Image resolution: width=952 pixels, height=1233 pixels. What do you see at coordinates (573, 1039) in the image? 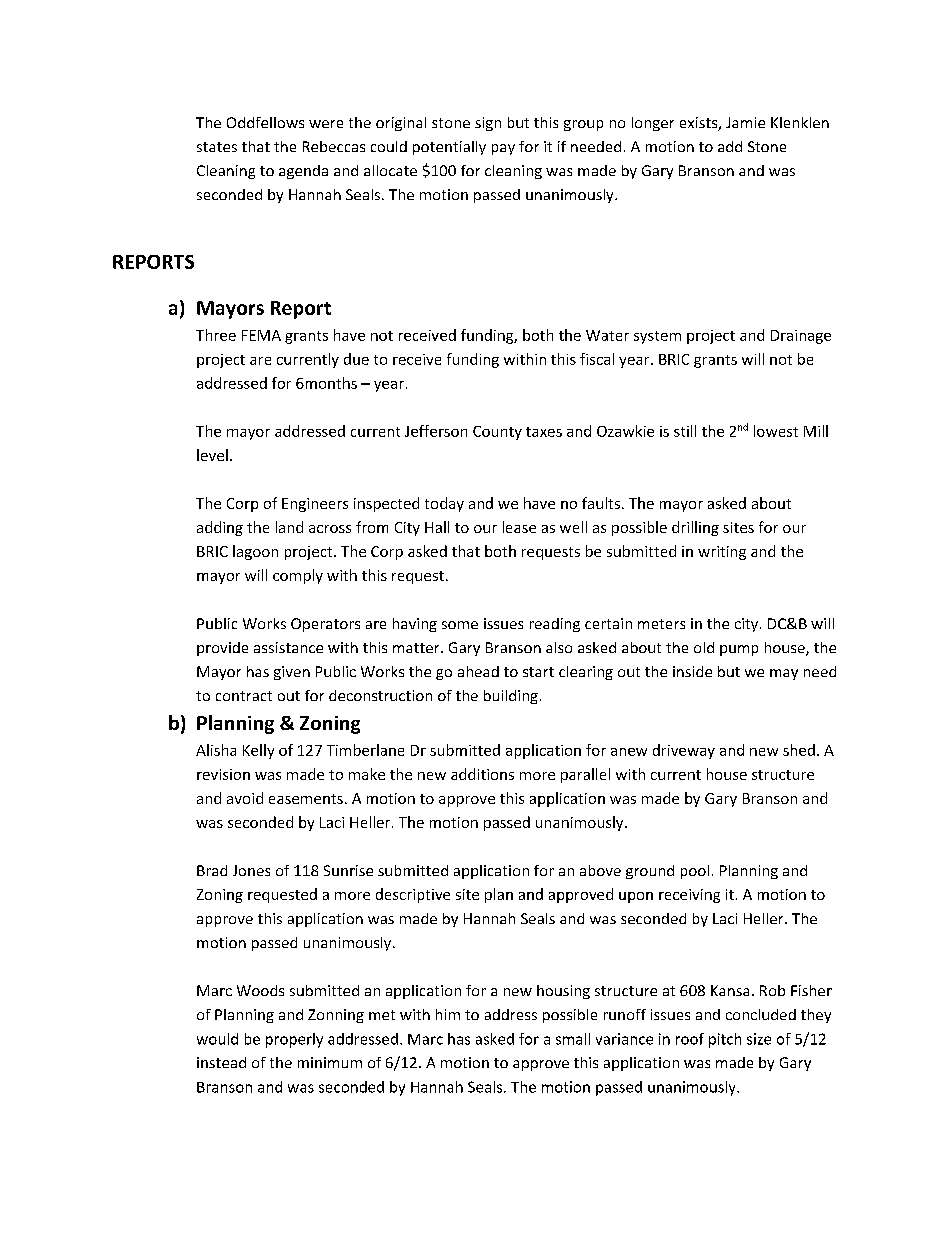
I see `small` at bounding box center [573, 1039].
